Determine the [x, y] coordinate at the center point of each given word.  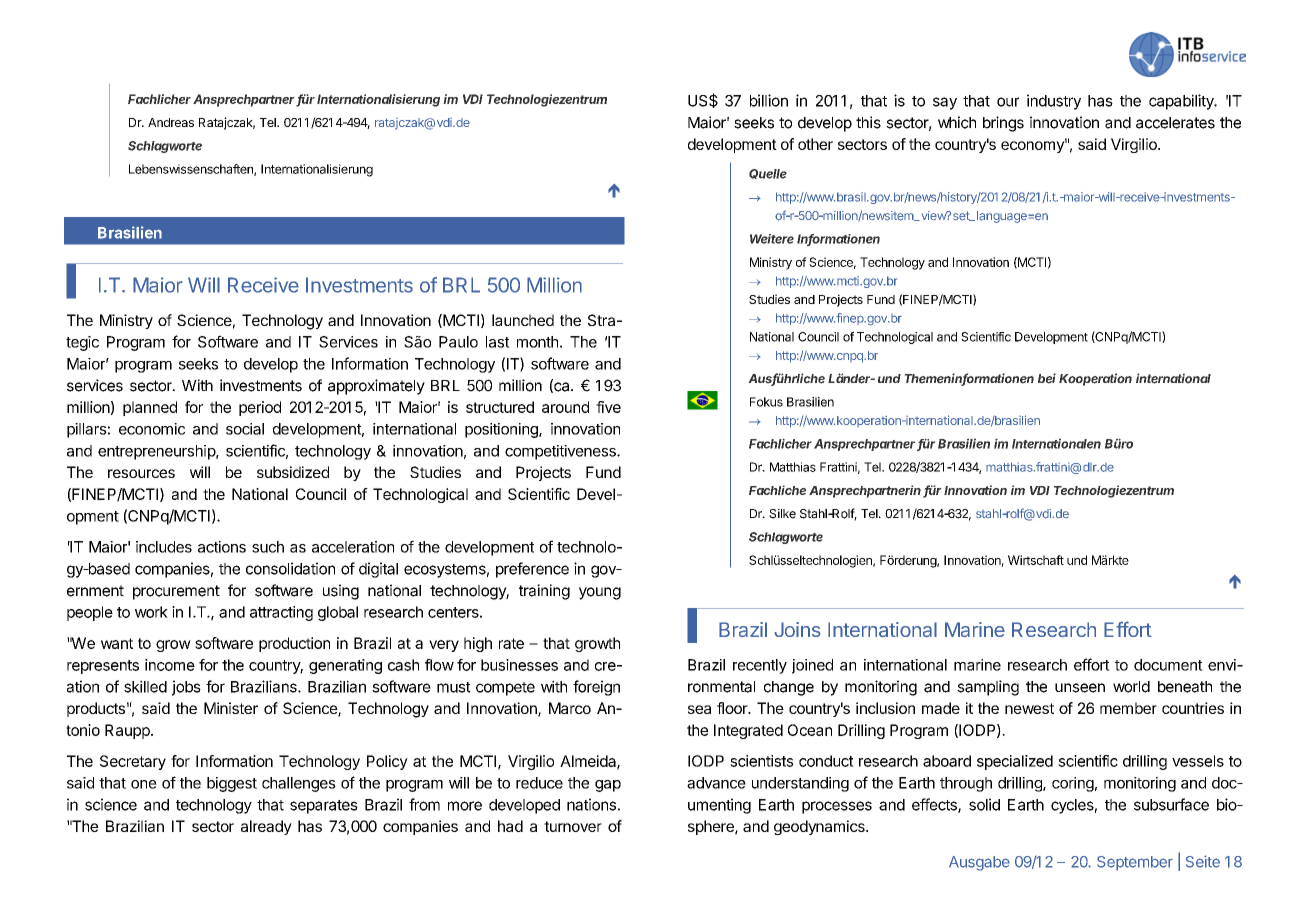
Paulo [458, 342]
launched [523, 320]
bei [1047, 378]
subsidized [293, 472]
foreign [596, 688]
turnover [573, 826]
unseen [1080, 688]
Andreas [171, 122]
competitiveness [561, 452]
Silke [782, 514]
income [170, 665]
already [266, 827]
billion [769, 100]
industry [1054, 102]
